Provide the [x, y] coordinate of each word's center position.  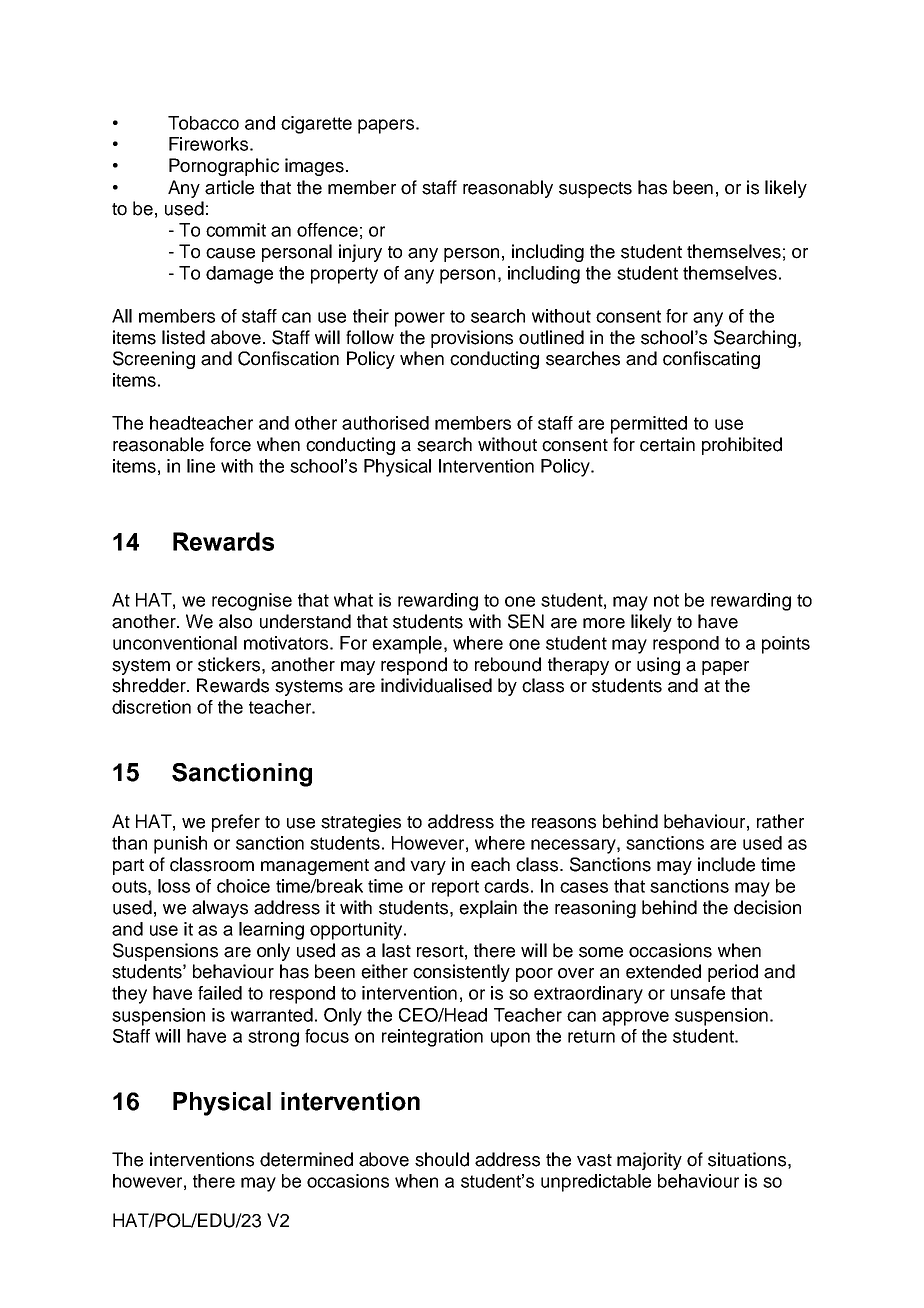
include [726, 864]
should [442, 1159]
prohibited [742, 446]
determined [306, 1159]
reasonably [508, 189]
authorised [385, 423]
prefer [236, 823]
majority [649, 1161]
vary [428, 868]
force [230, 444]
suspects [595, 190]
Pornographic [224, 167]
